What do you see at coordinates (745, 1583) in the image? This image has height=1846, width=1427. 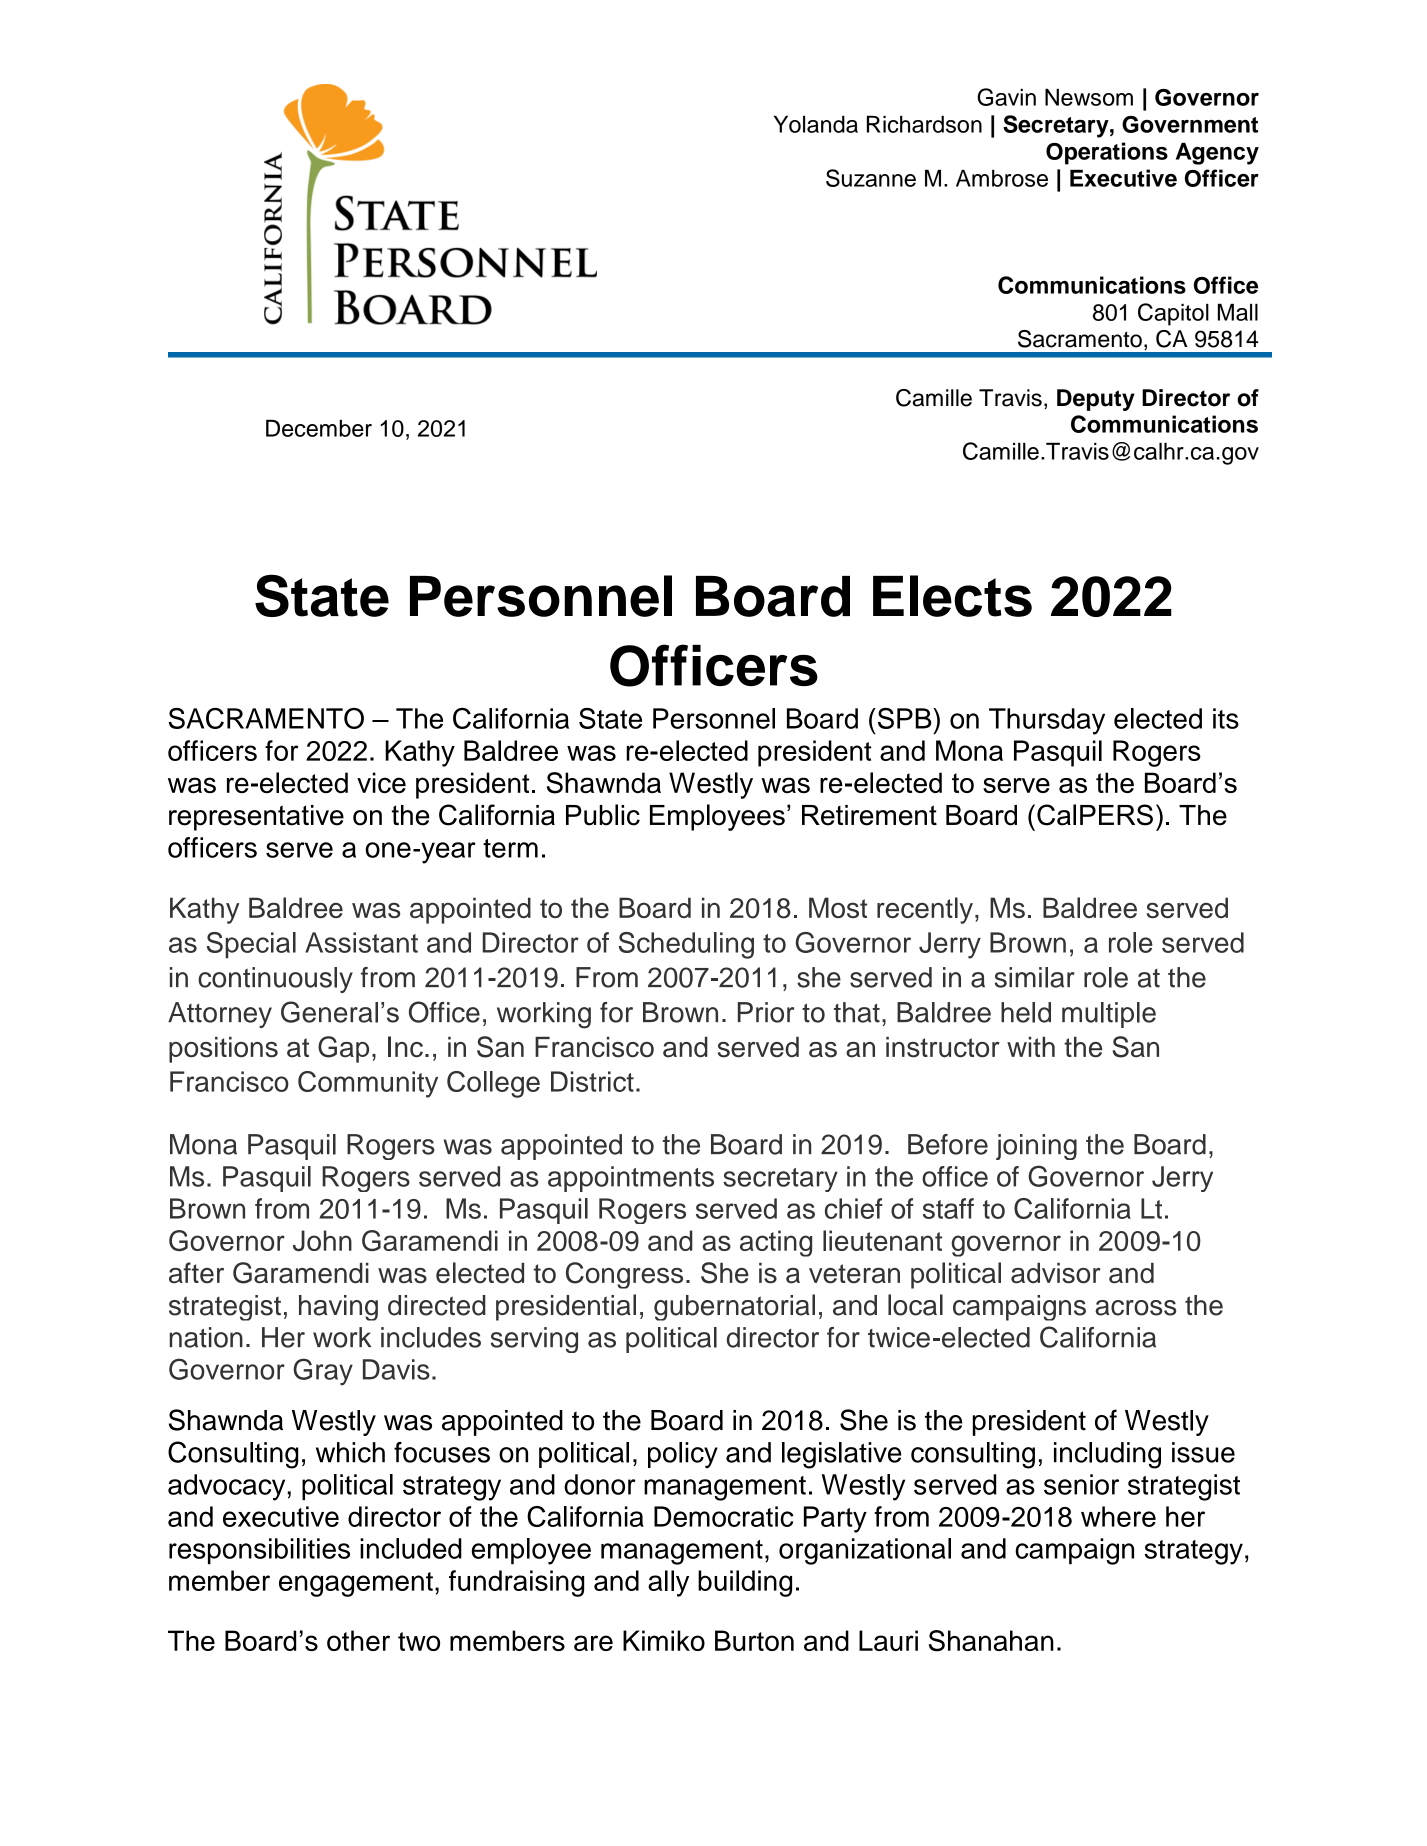 I see `building` at bounding box center [745, 1583].
